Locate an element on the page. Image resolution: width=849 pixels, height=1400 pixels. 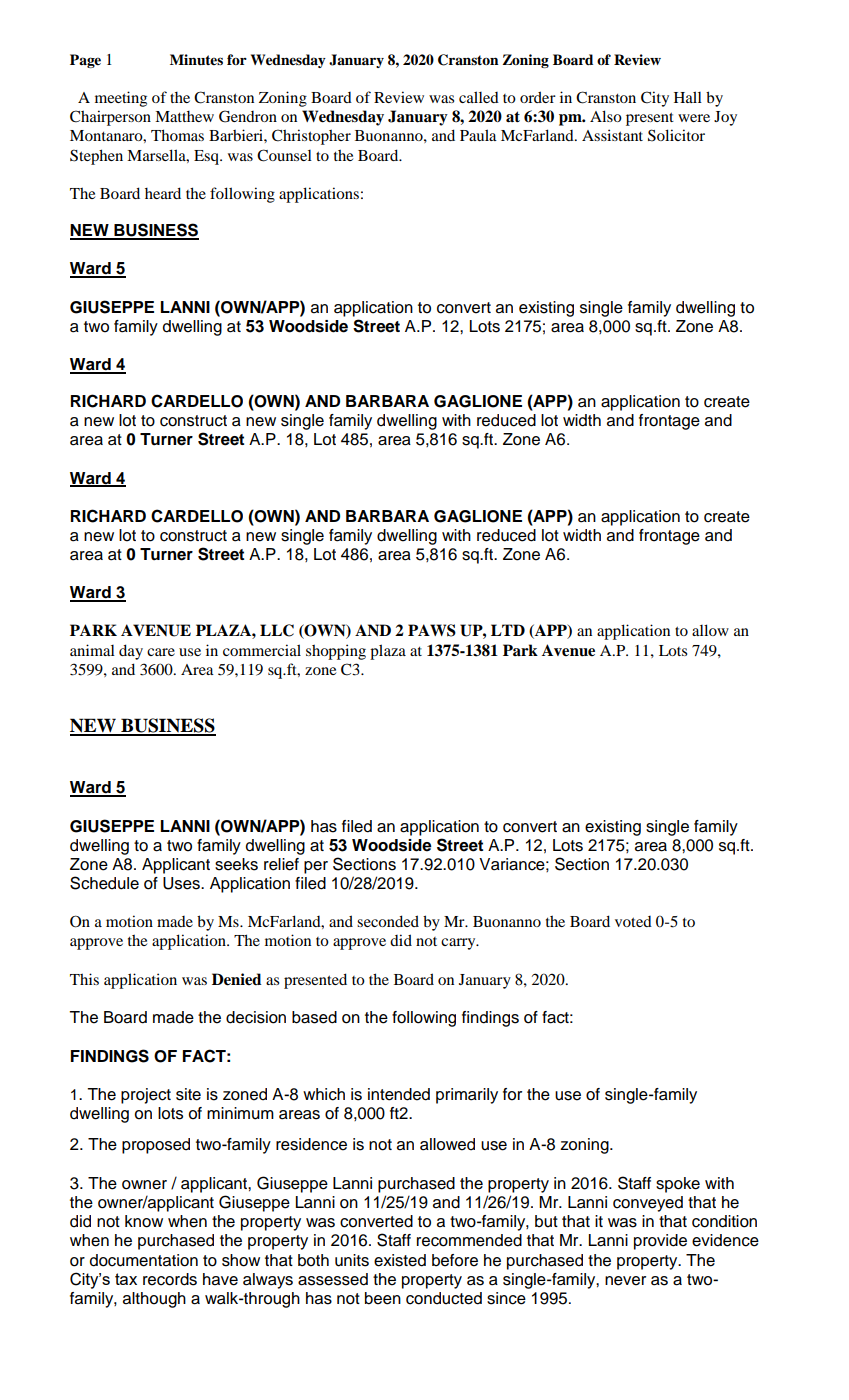
PAWS is located at coordinates (432, 630).
